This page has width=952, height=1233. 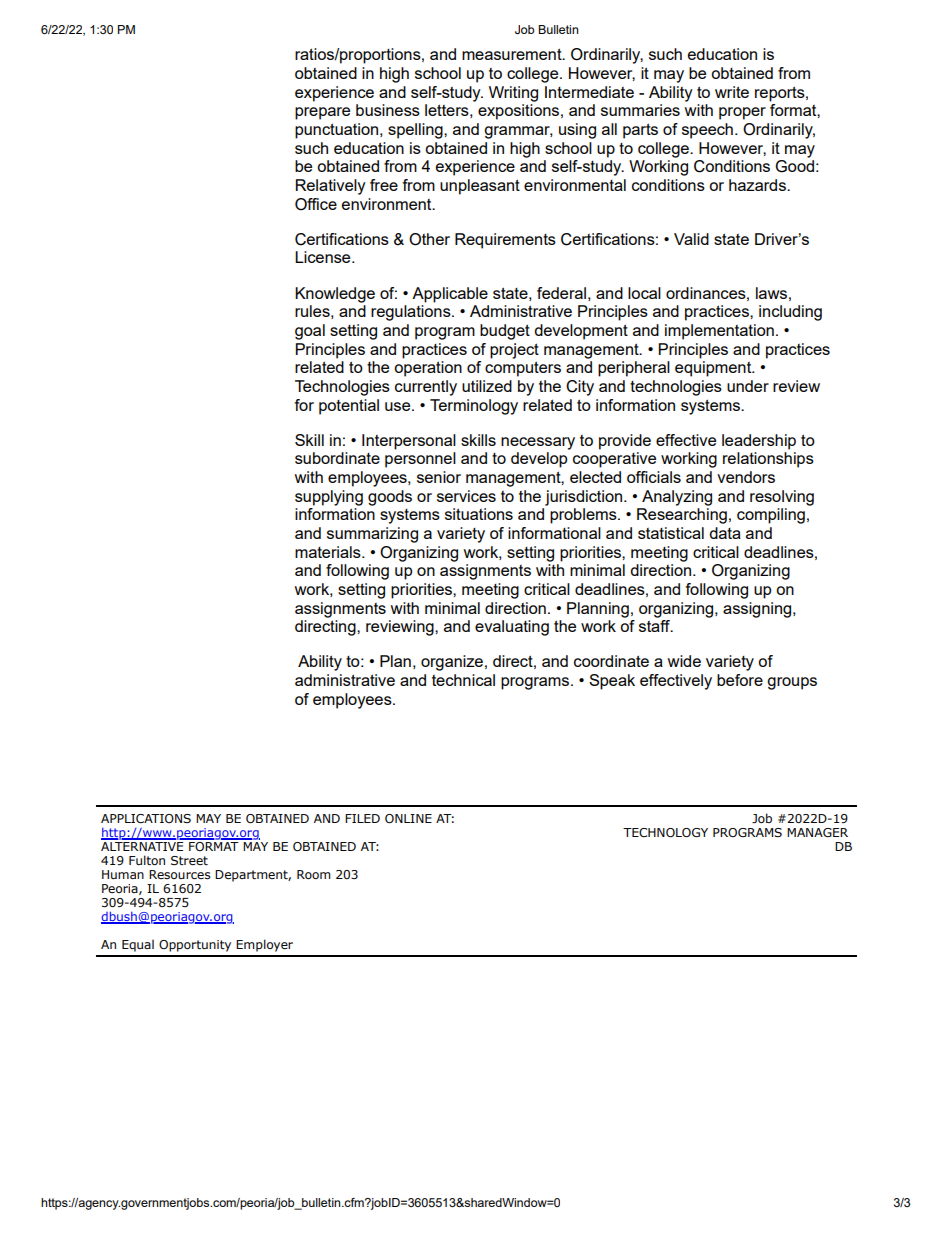 What do you see at coordinates (322, 113) in the page?
I see `prepare` at bounding box center [322, 113].
